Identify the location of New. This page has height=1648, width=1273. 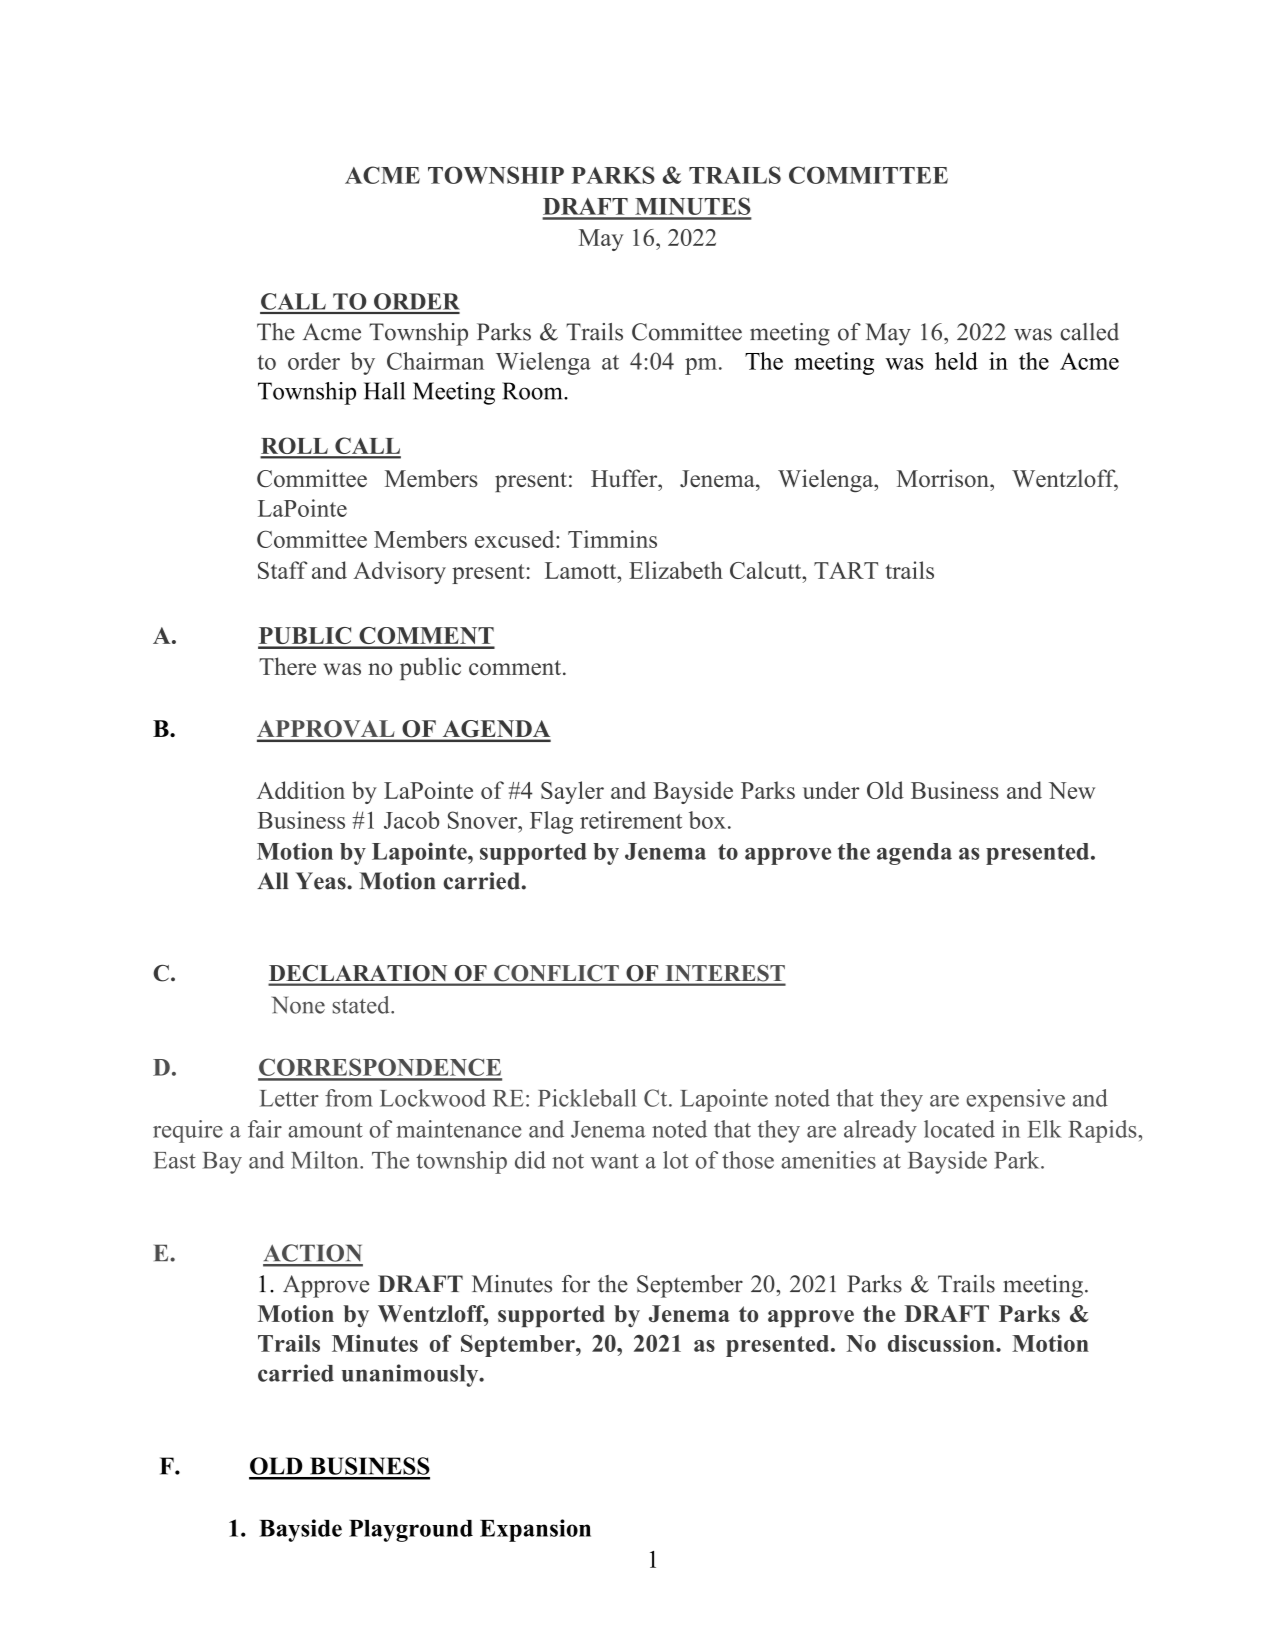
(1072, 790).
